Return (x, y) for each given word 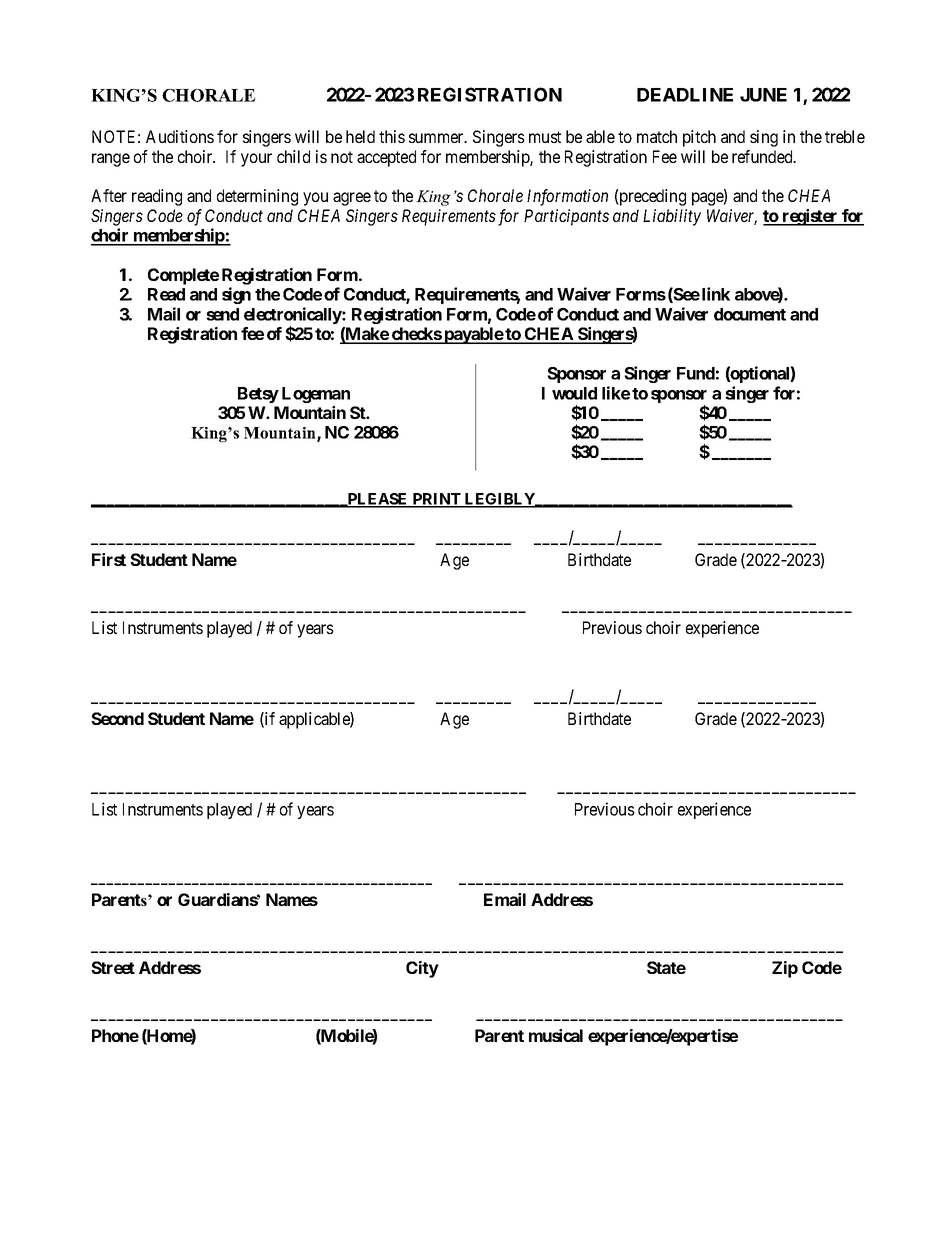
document (750, 314)
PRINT (436, 500)
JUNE (763, 95)
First (109, 559)
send (222, 314)
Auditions (180, 136)
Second (117, 718)
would (574, 393)
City (422, 969)
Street (113, 967)
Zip (785, 969)
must (545, 137)
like (616, 393)
